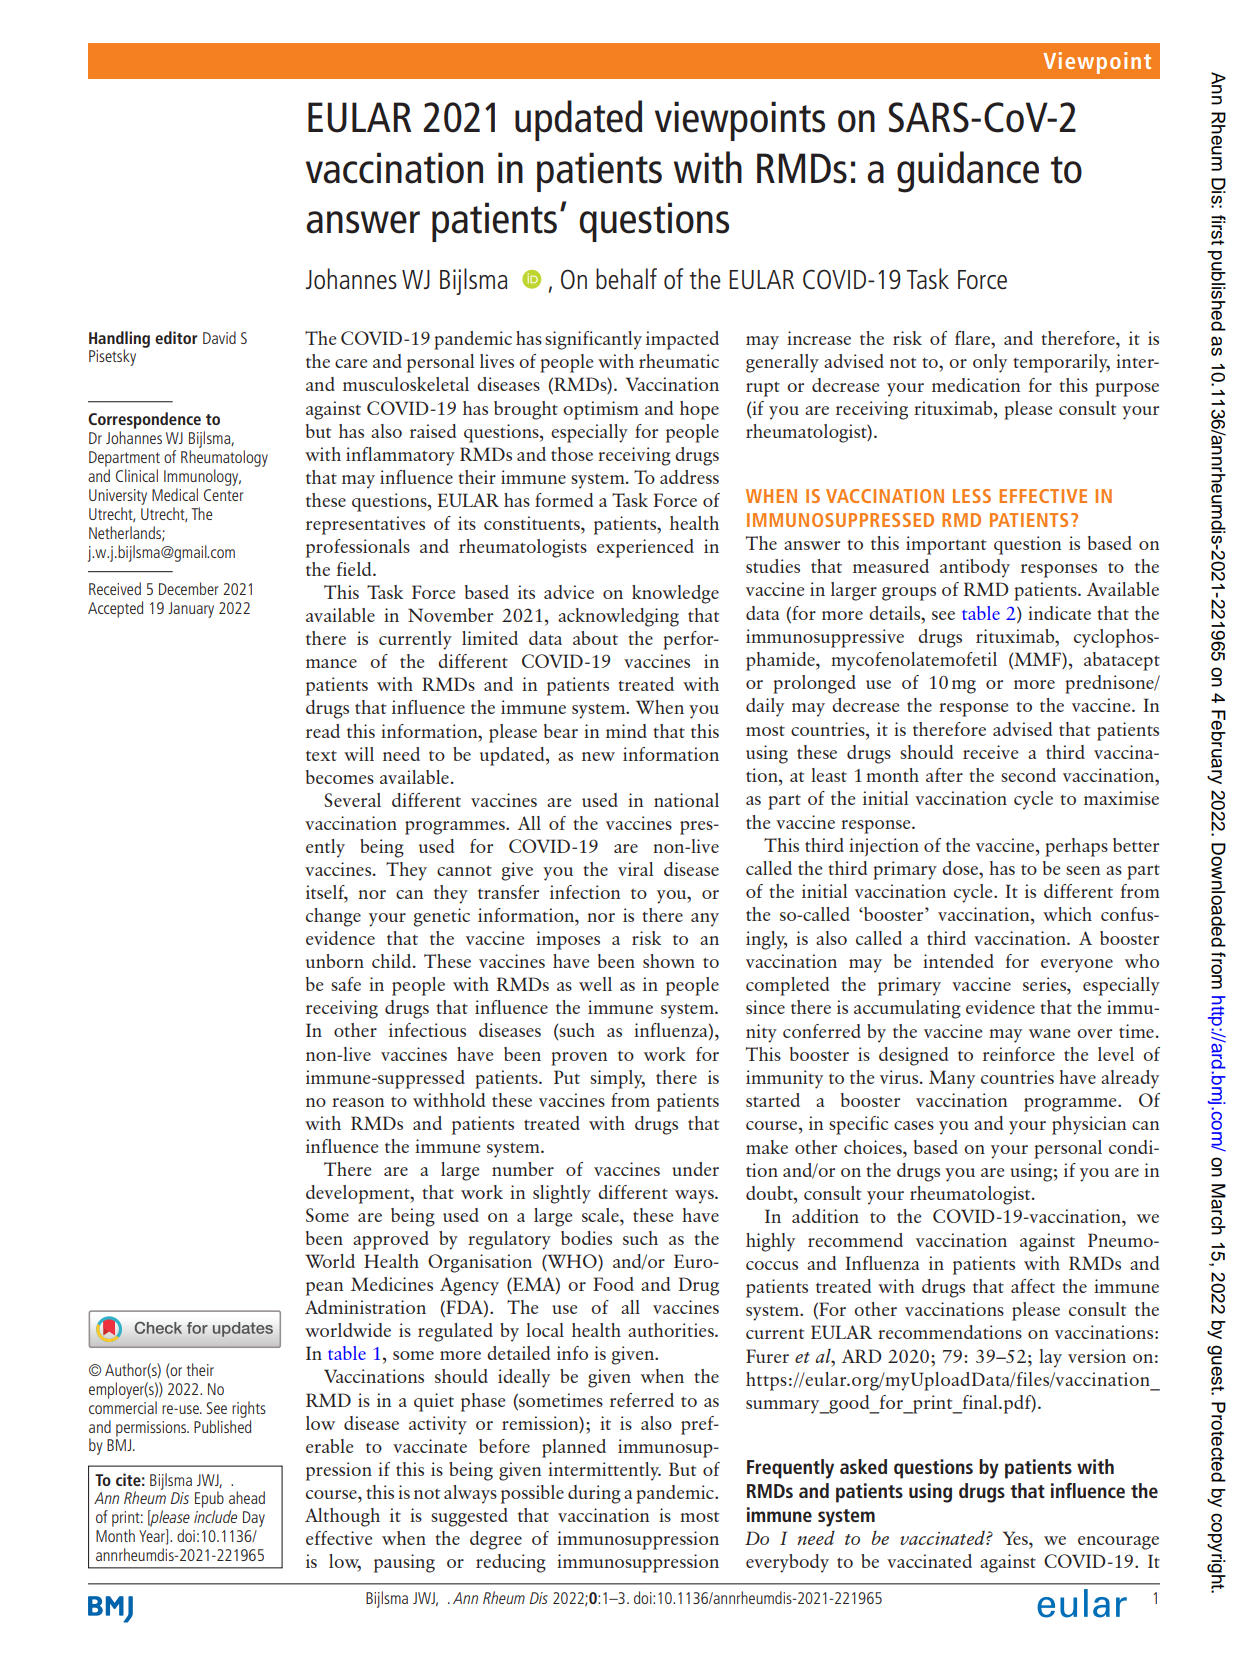  I want to click on during, so click(594, 1494).
